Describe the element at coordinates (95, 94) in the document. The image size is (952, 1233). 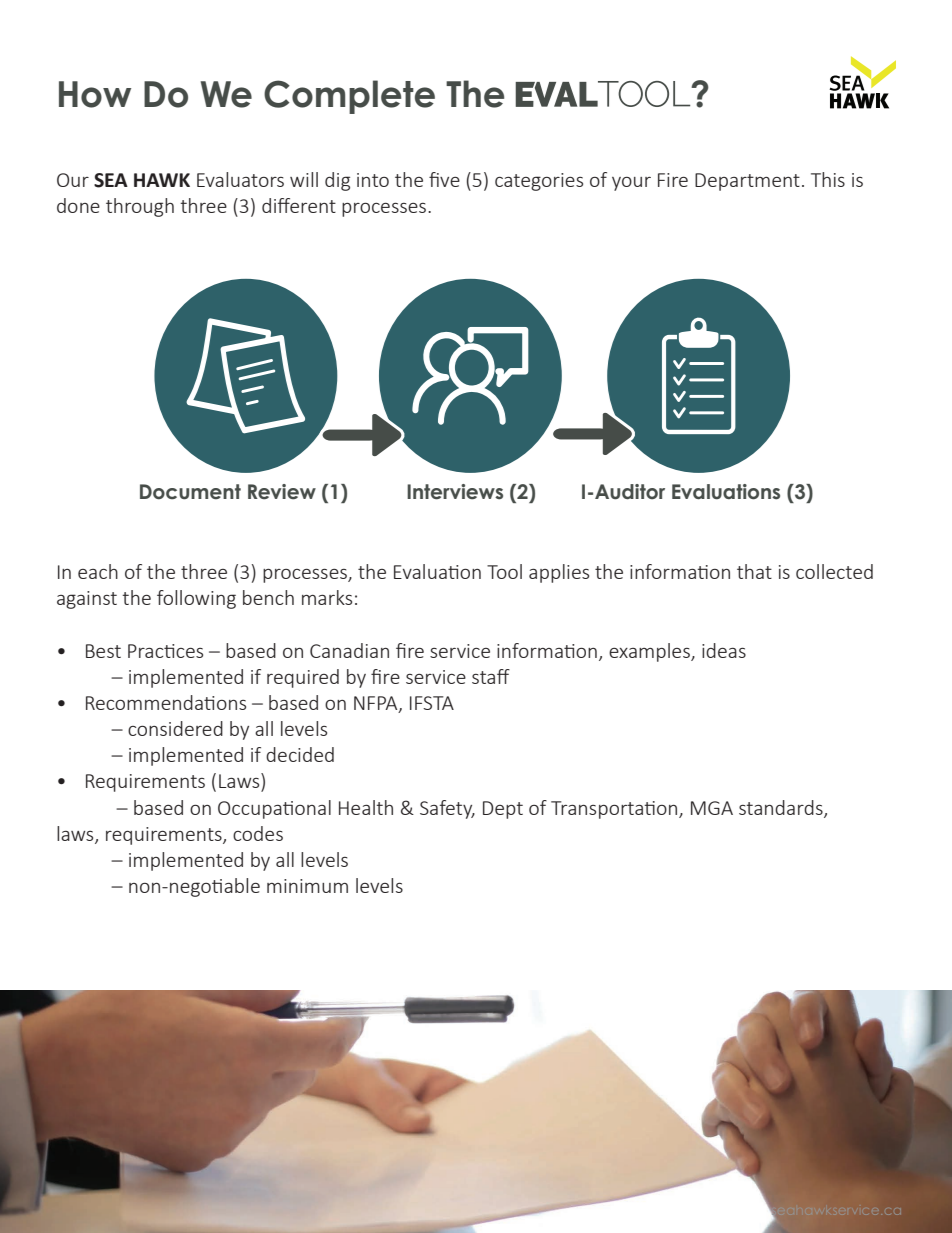
I see `How` at that location.
